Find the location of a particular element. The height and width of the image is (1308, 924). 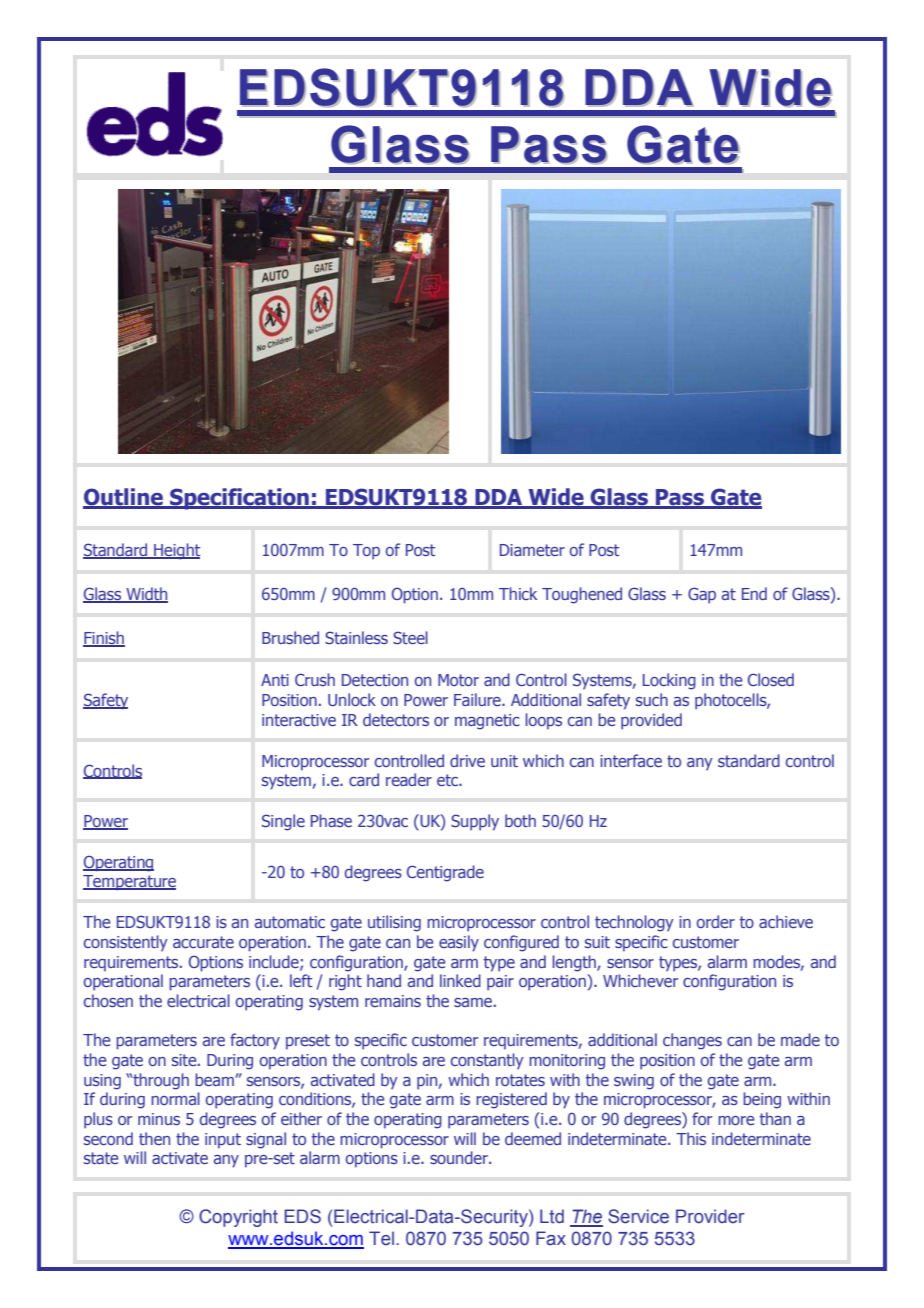

linked is located at coordinates (460, 980).
